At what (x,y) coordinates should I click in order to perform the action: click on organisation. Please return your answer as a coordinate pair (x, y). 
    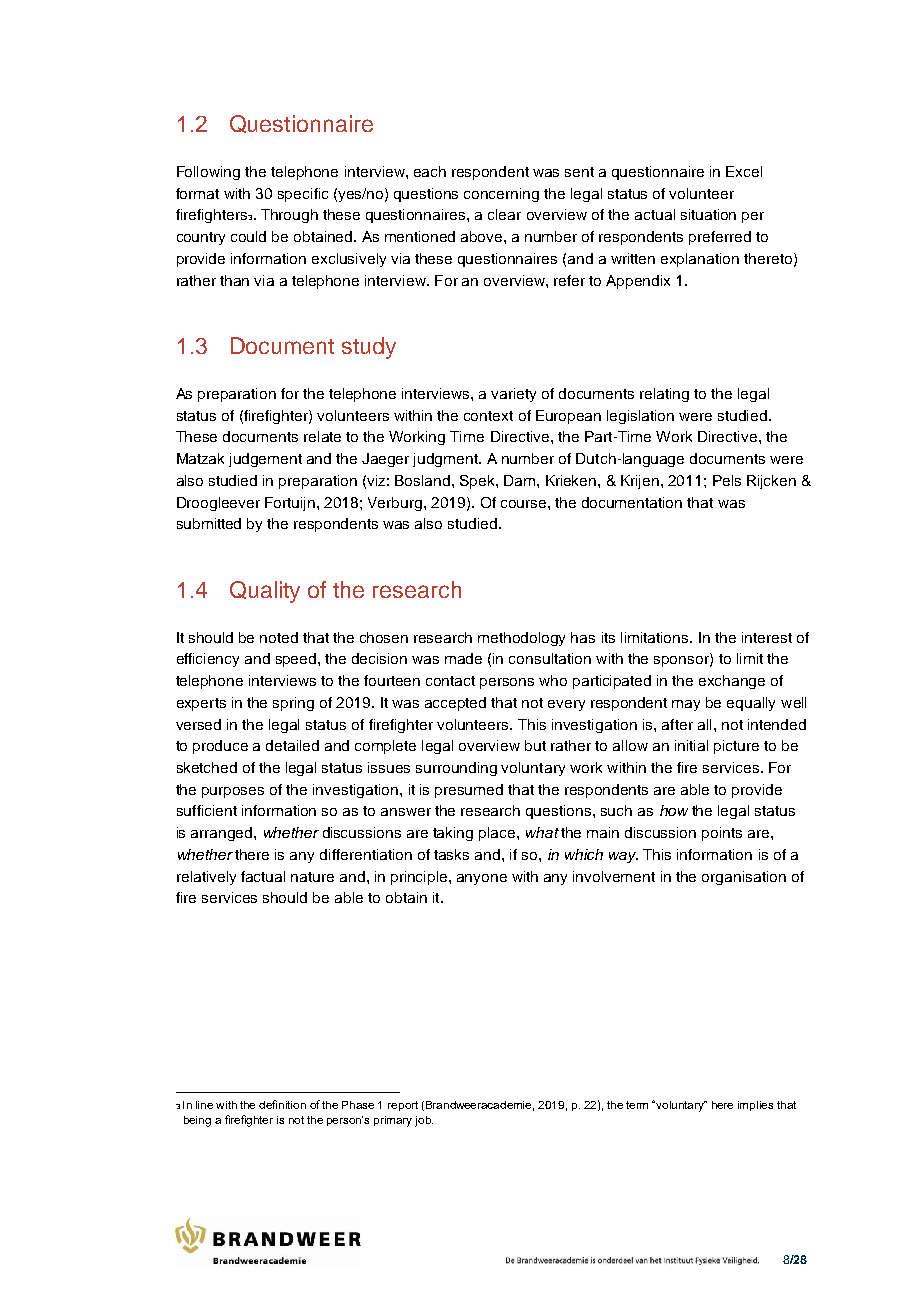
    Looking at the image, I should click on (744, 878).
